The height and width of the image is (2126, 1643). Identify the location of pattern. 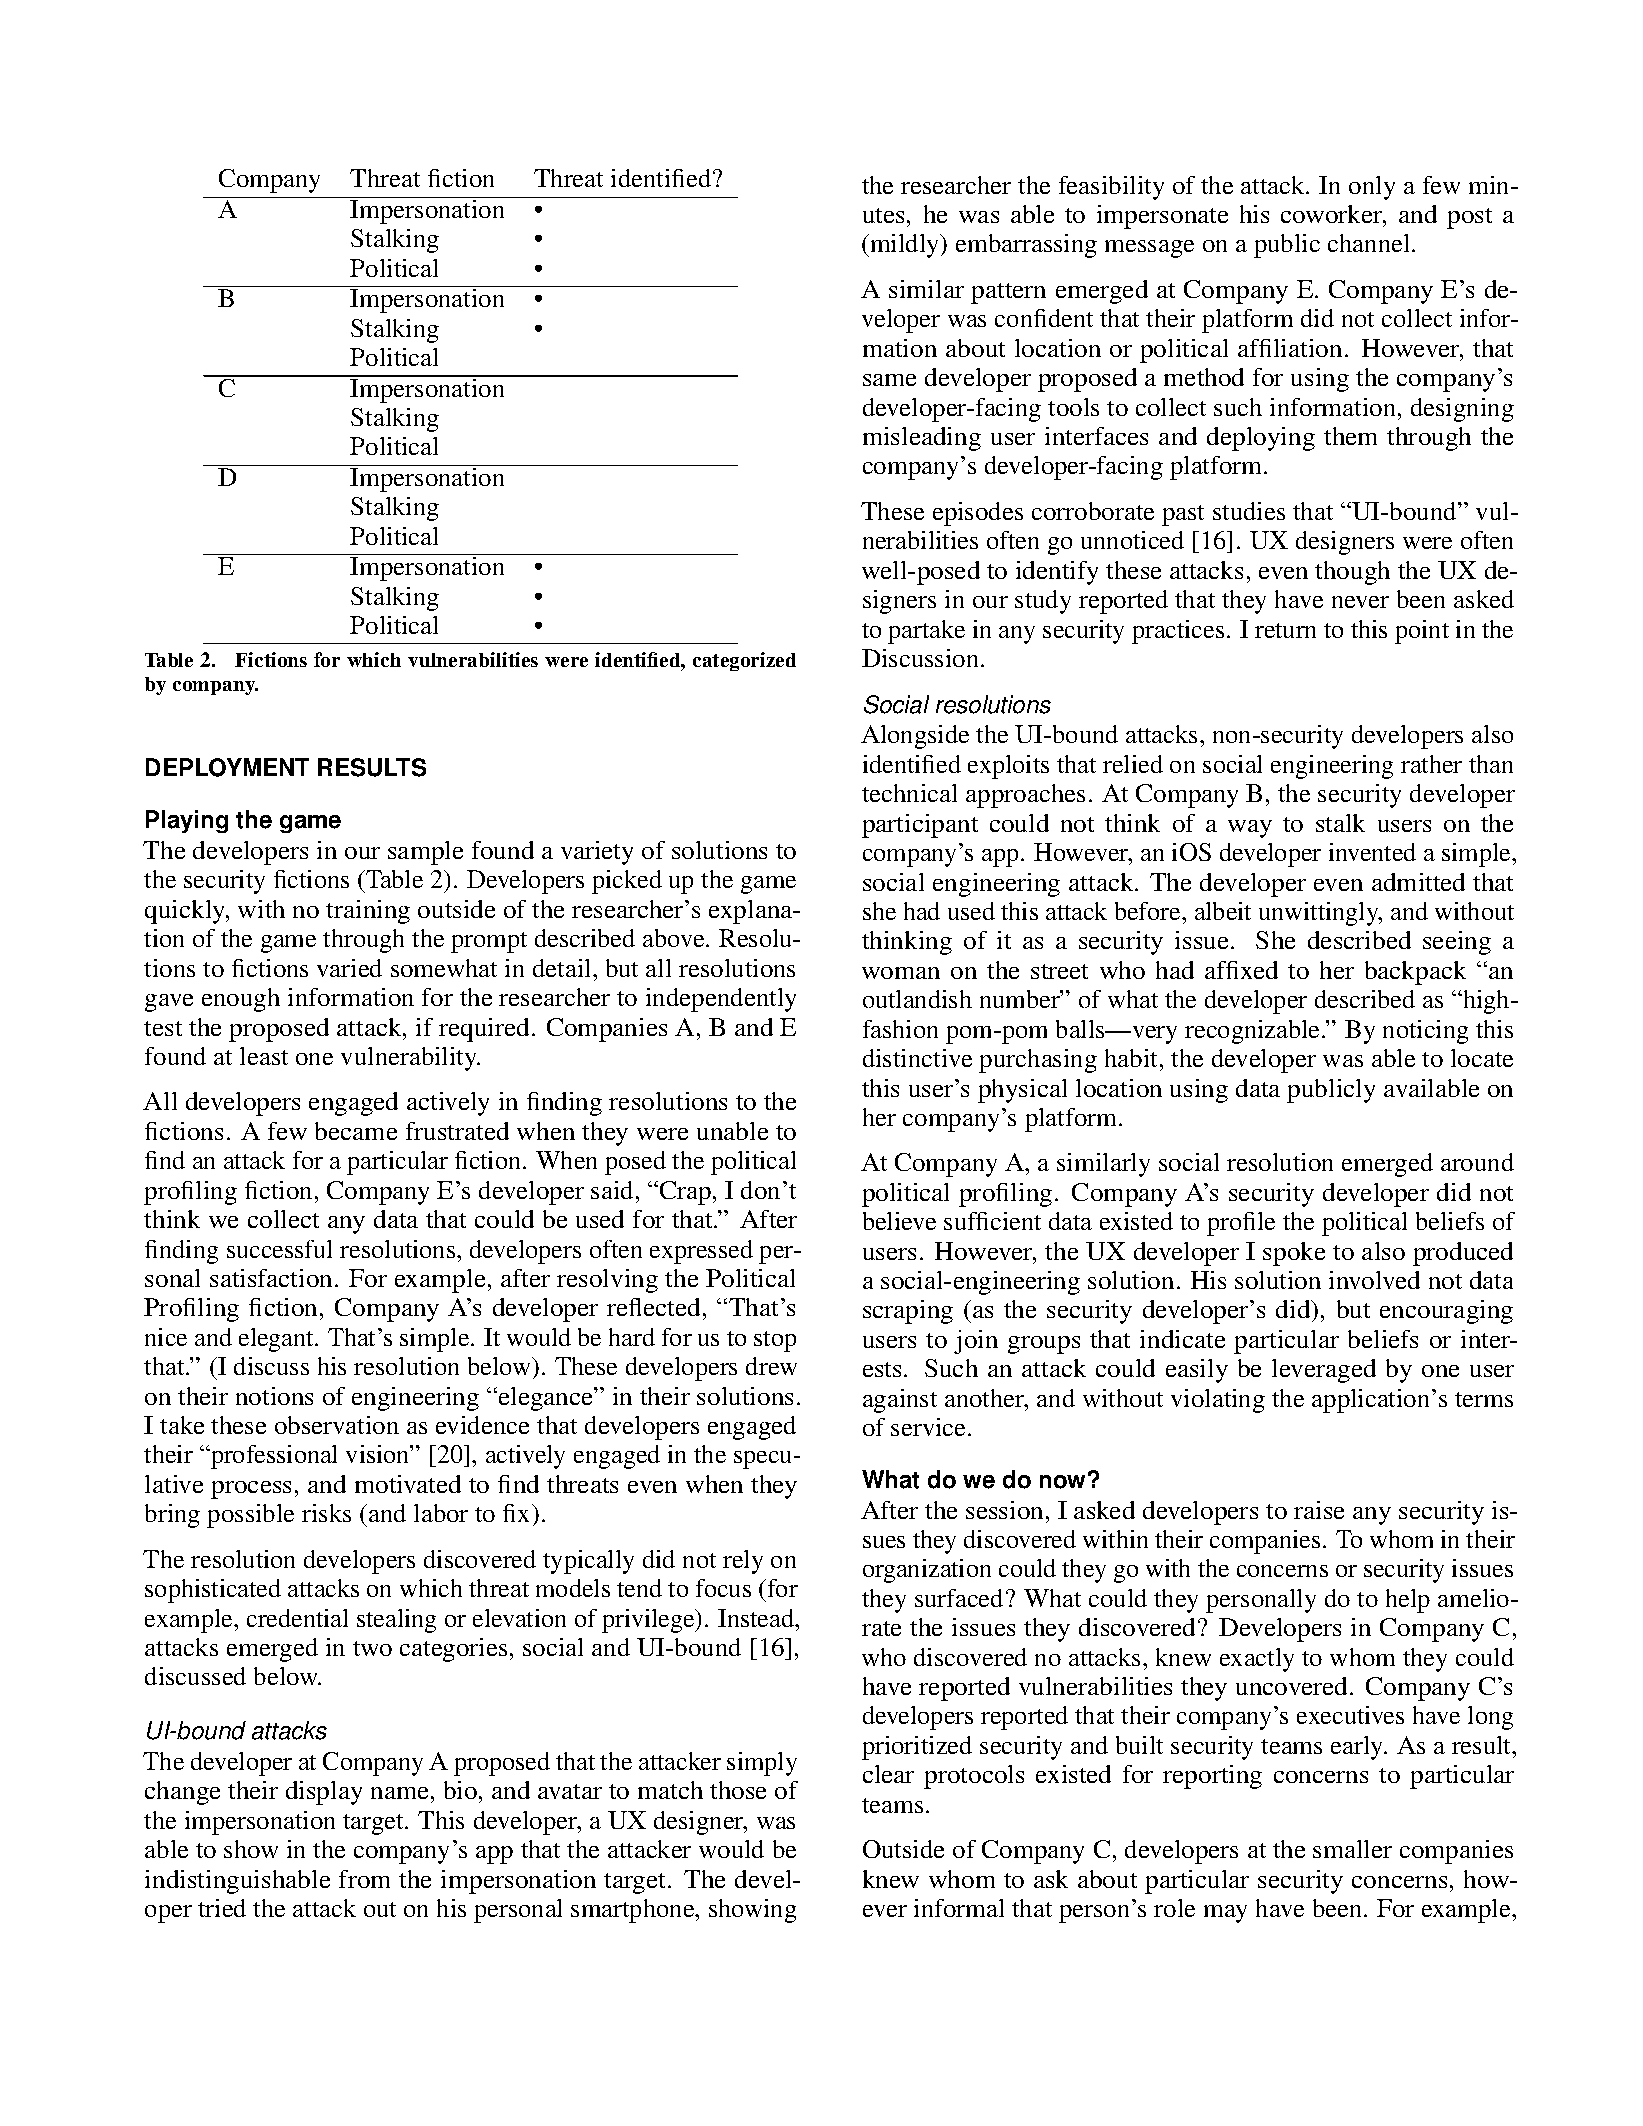
(1008, 293).
